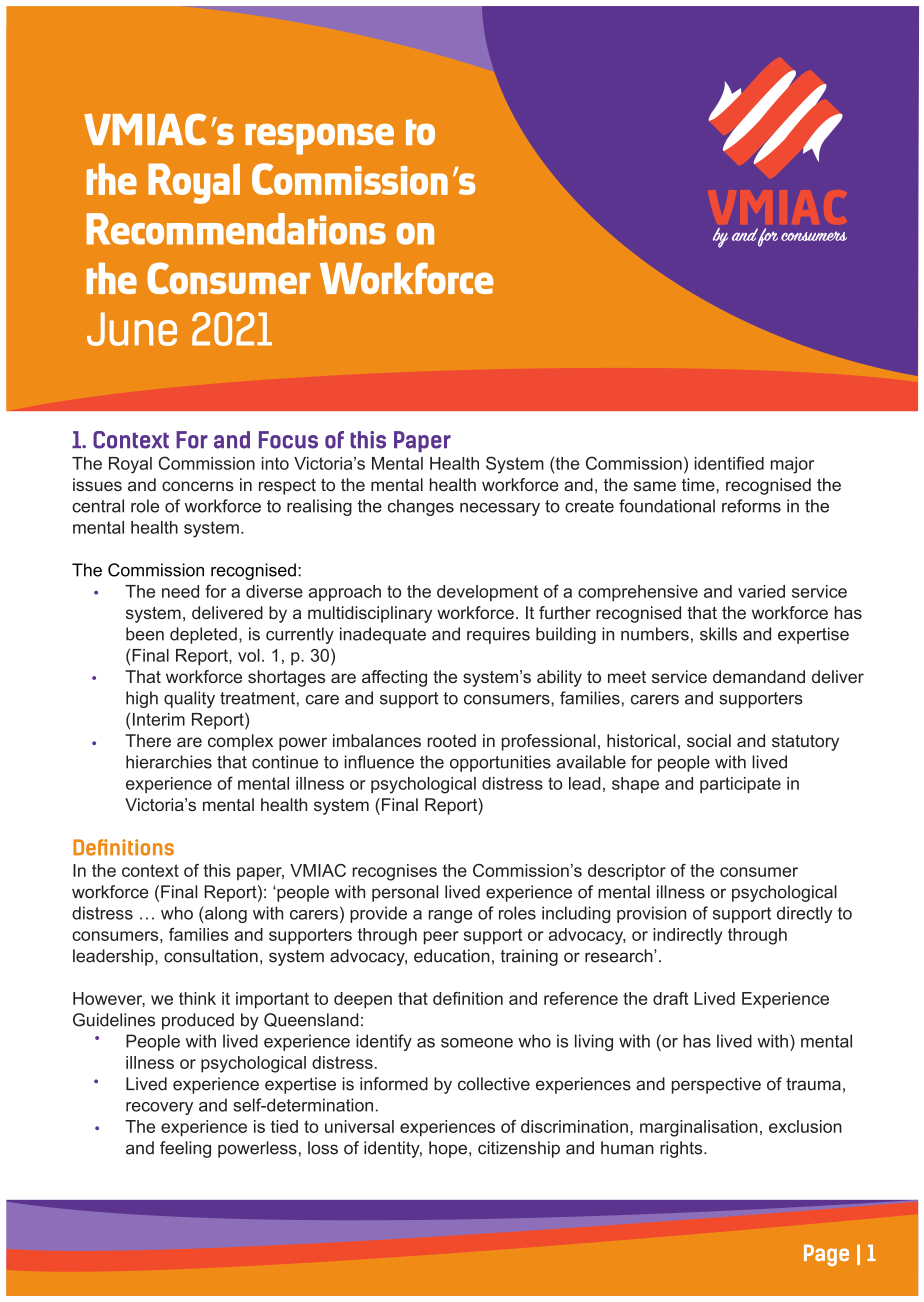 This screenshot has height=1302, width=924. I want to click on rooted, so click(451, 740).
